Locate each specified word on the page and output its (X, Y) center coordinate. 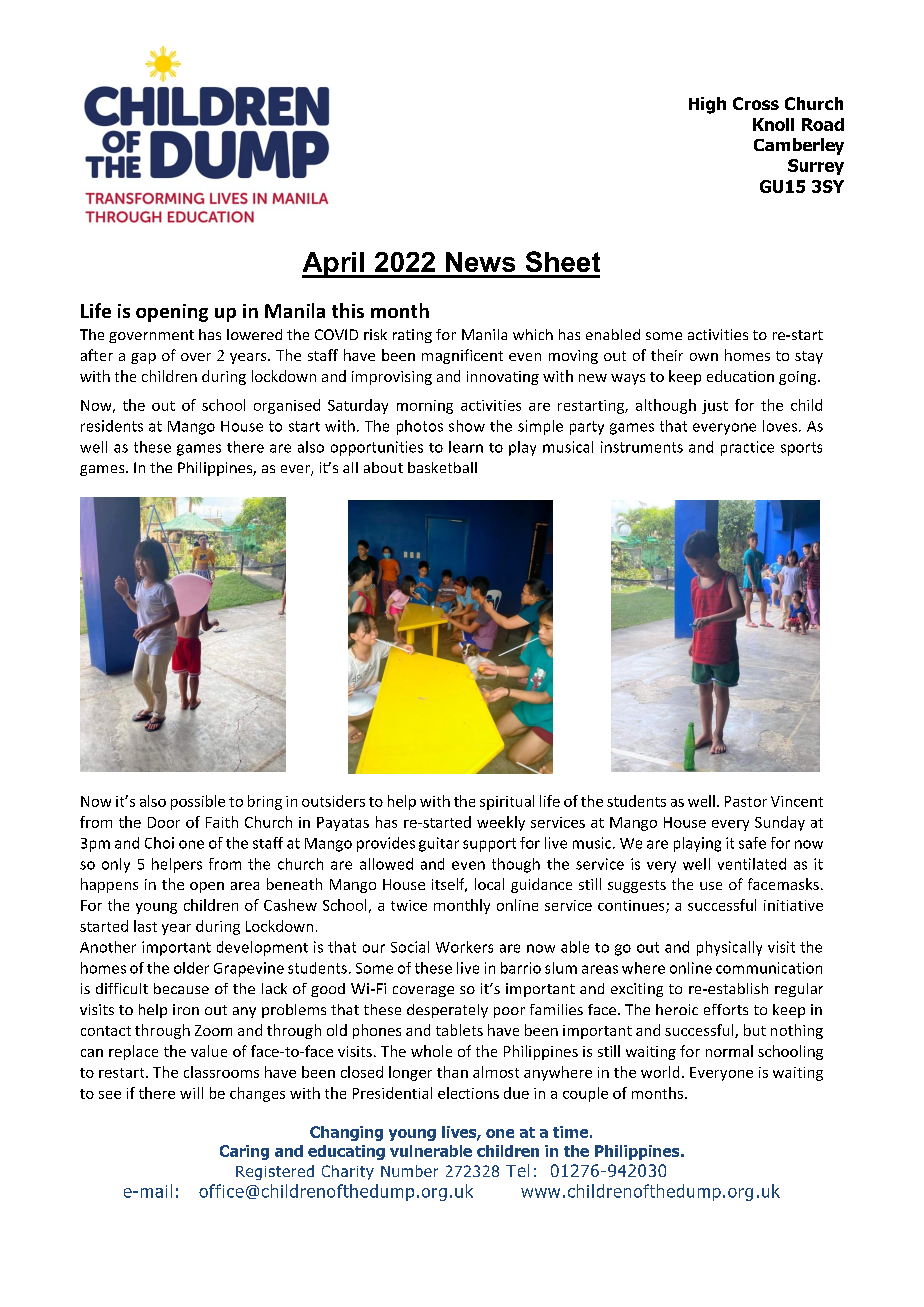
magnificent (462, 356)
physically (729, 948)
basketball (442, 467)
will (191, 1093)
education (740, 376)
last (145, 926)
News (480, 262)
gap (143, 358)
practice (747, 448)
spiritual (507, 802)
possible (198, 802)
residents (112, 426)
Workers (464, 947)
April (334, 265)
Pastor (746, 801)
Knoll (773, 124)
